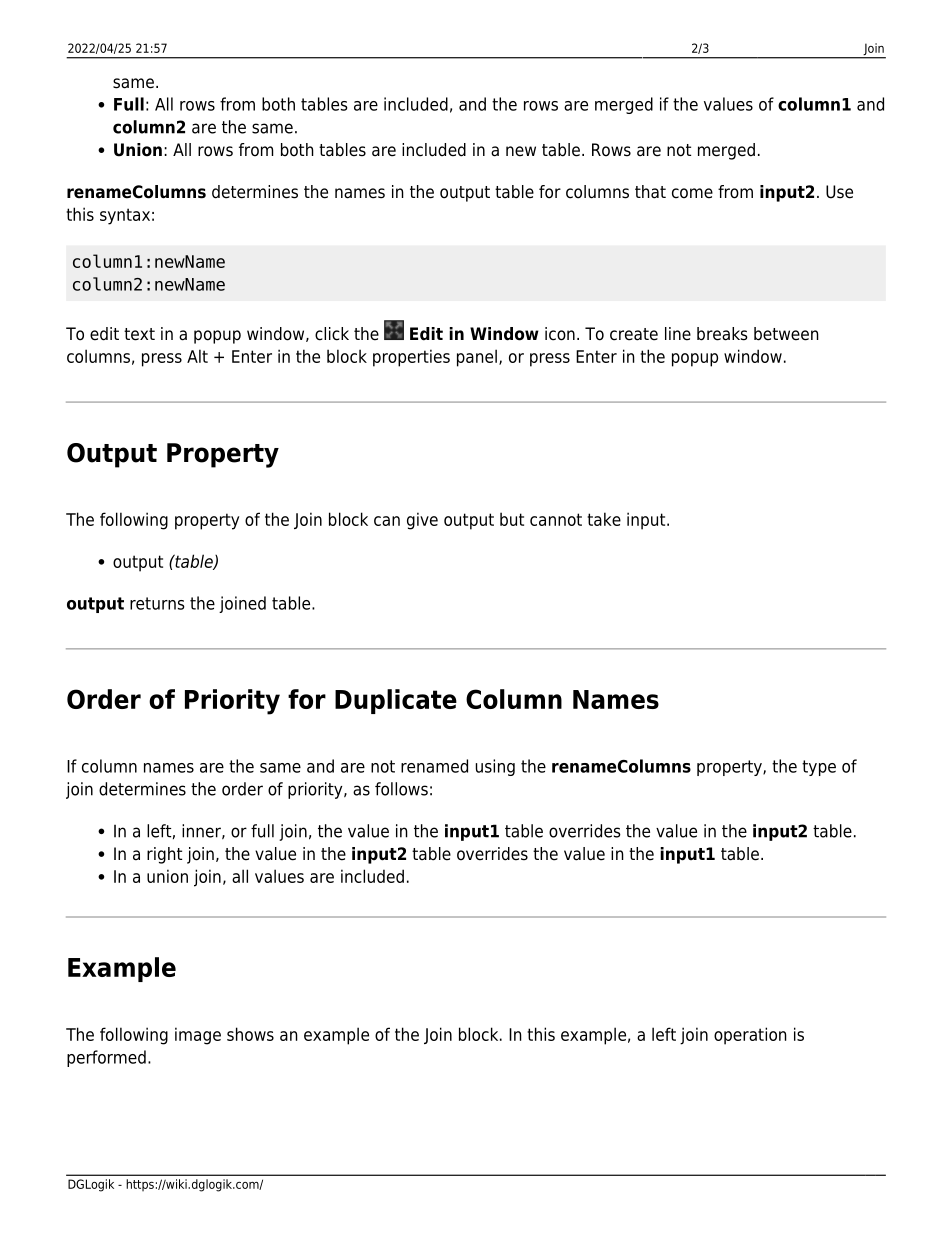 This screenshot has width=952, height=1233. Describe the element at coordinates (650, 192) in the screenshot. I see `that` at that location.
